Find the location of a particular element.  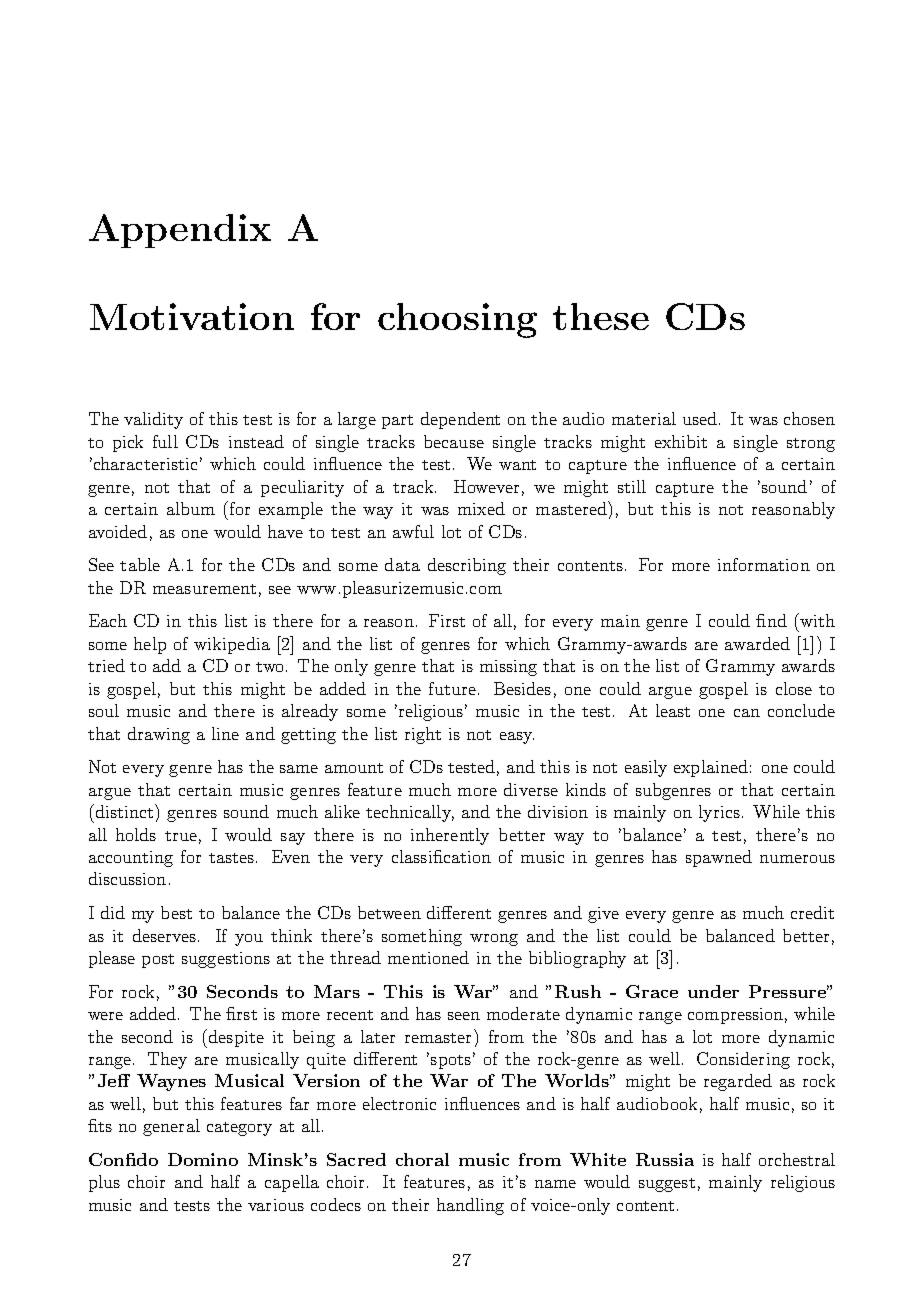

under is located at coordinates (713, 991).
